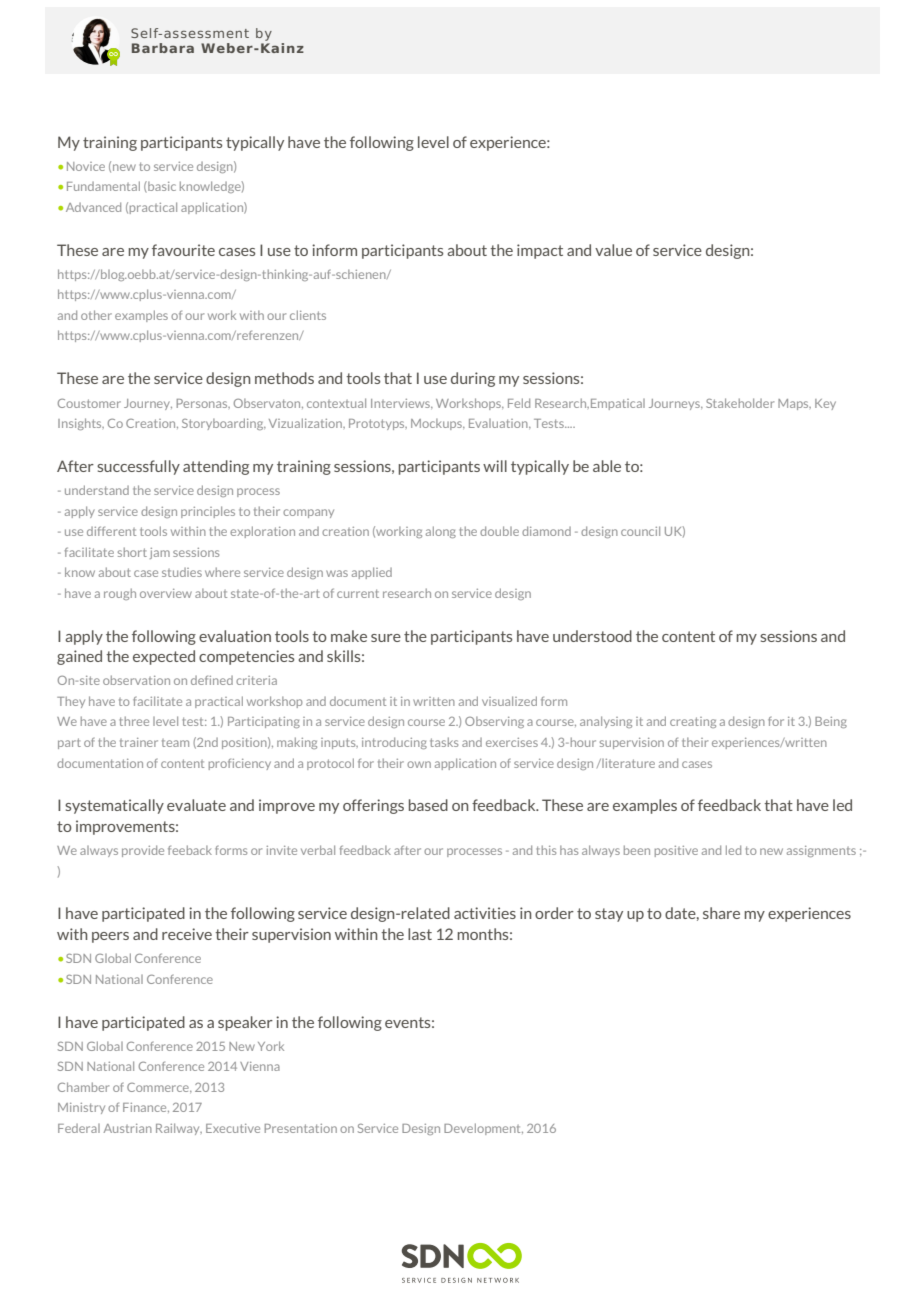 This page has height=1308, width=924. What do you see at coordinates (444, 742) in the page?
I see `tasks` at bounding box center [444, 742].
